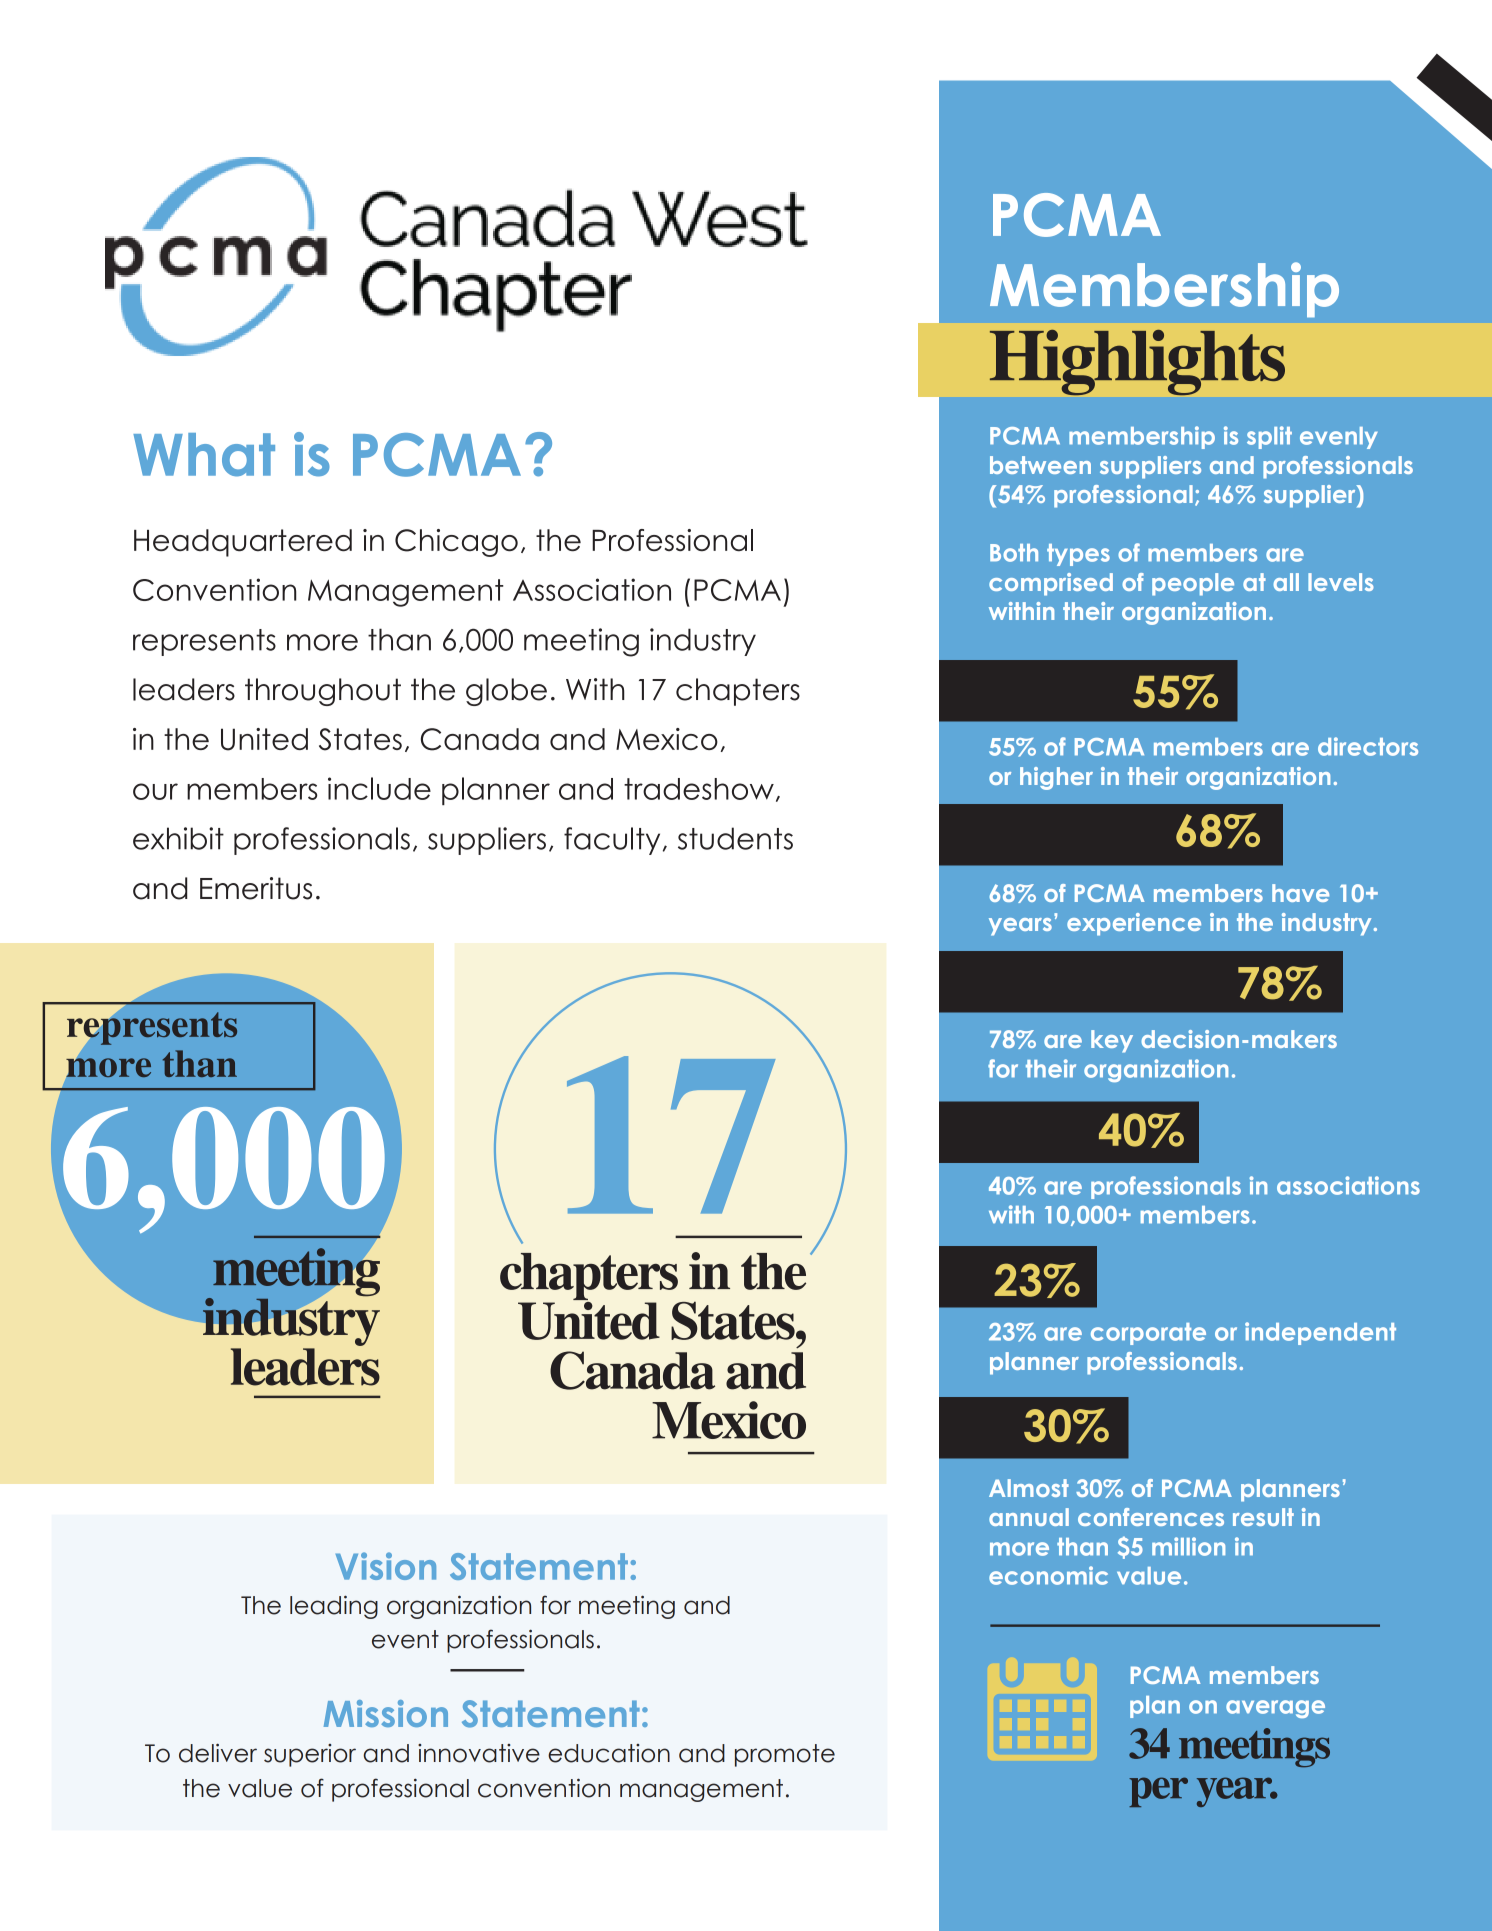 This screenshot has height=1931, width=1492. What do you see at coordinates (1029, 1488) in the screenshot?
I see `Almost` at bounding box center [1029, 1488].
